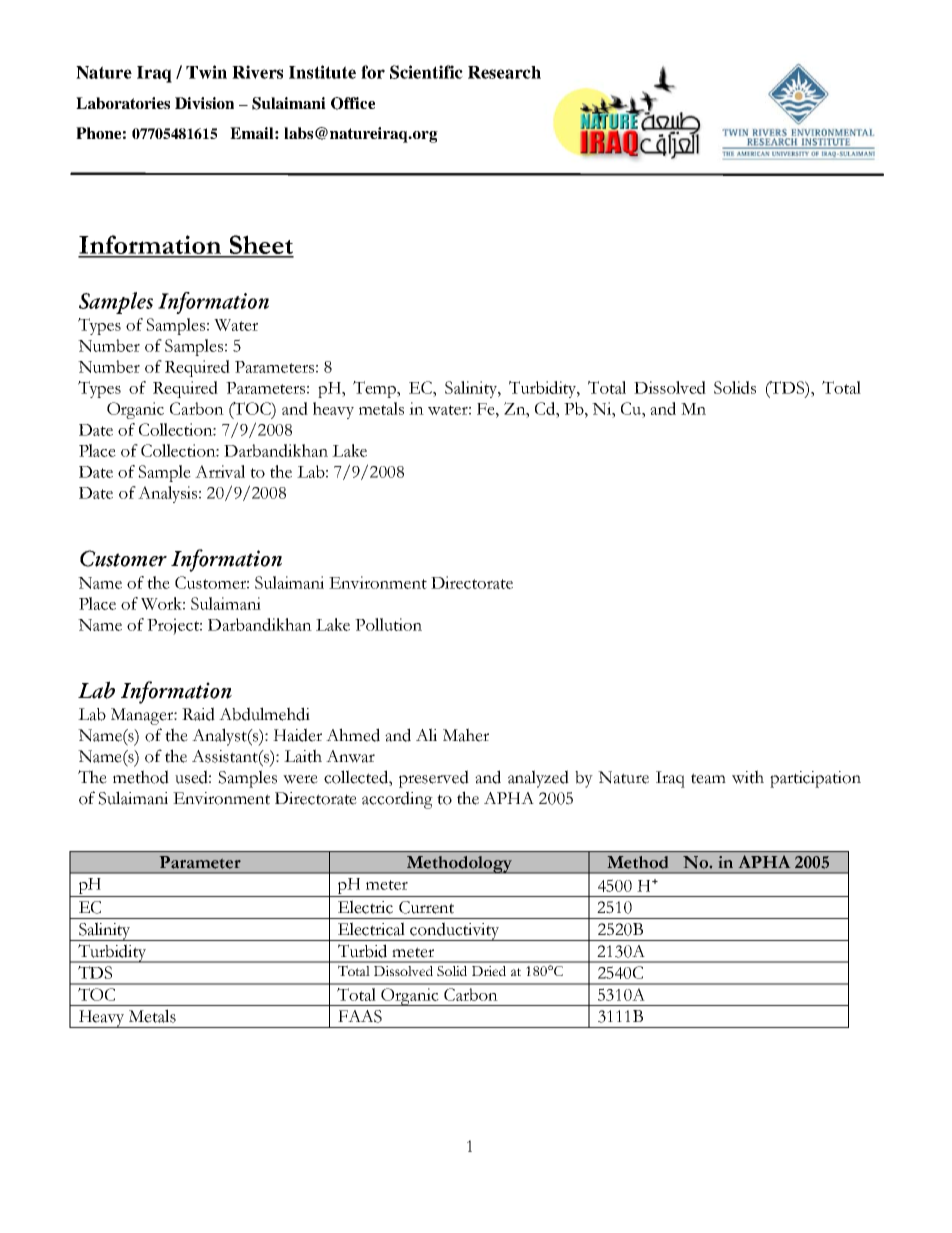 This screenshot has height=1233, width=952. Describe the element at coordinates (426, 72) in the screenshot. I see `Scientific` at that location.
